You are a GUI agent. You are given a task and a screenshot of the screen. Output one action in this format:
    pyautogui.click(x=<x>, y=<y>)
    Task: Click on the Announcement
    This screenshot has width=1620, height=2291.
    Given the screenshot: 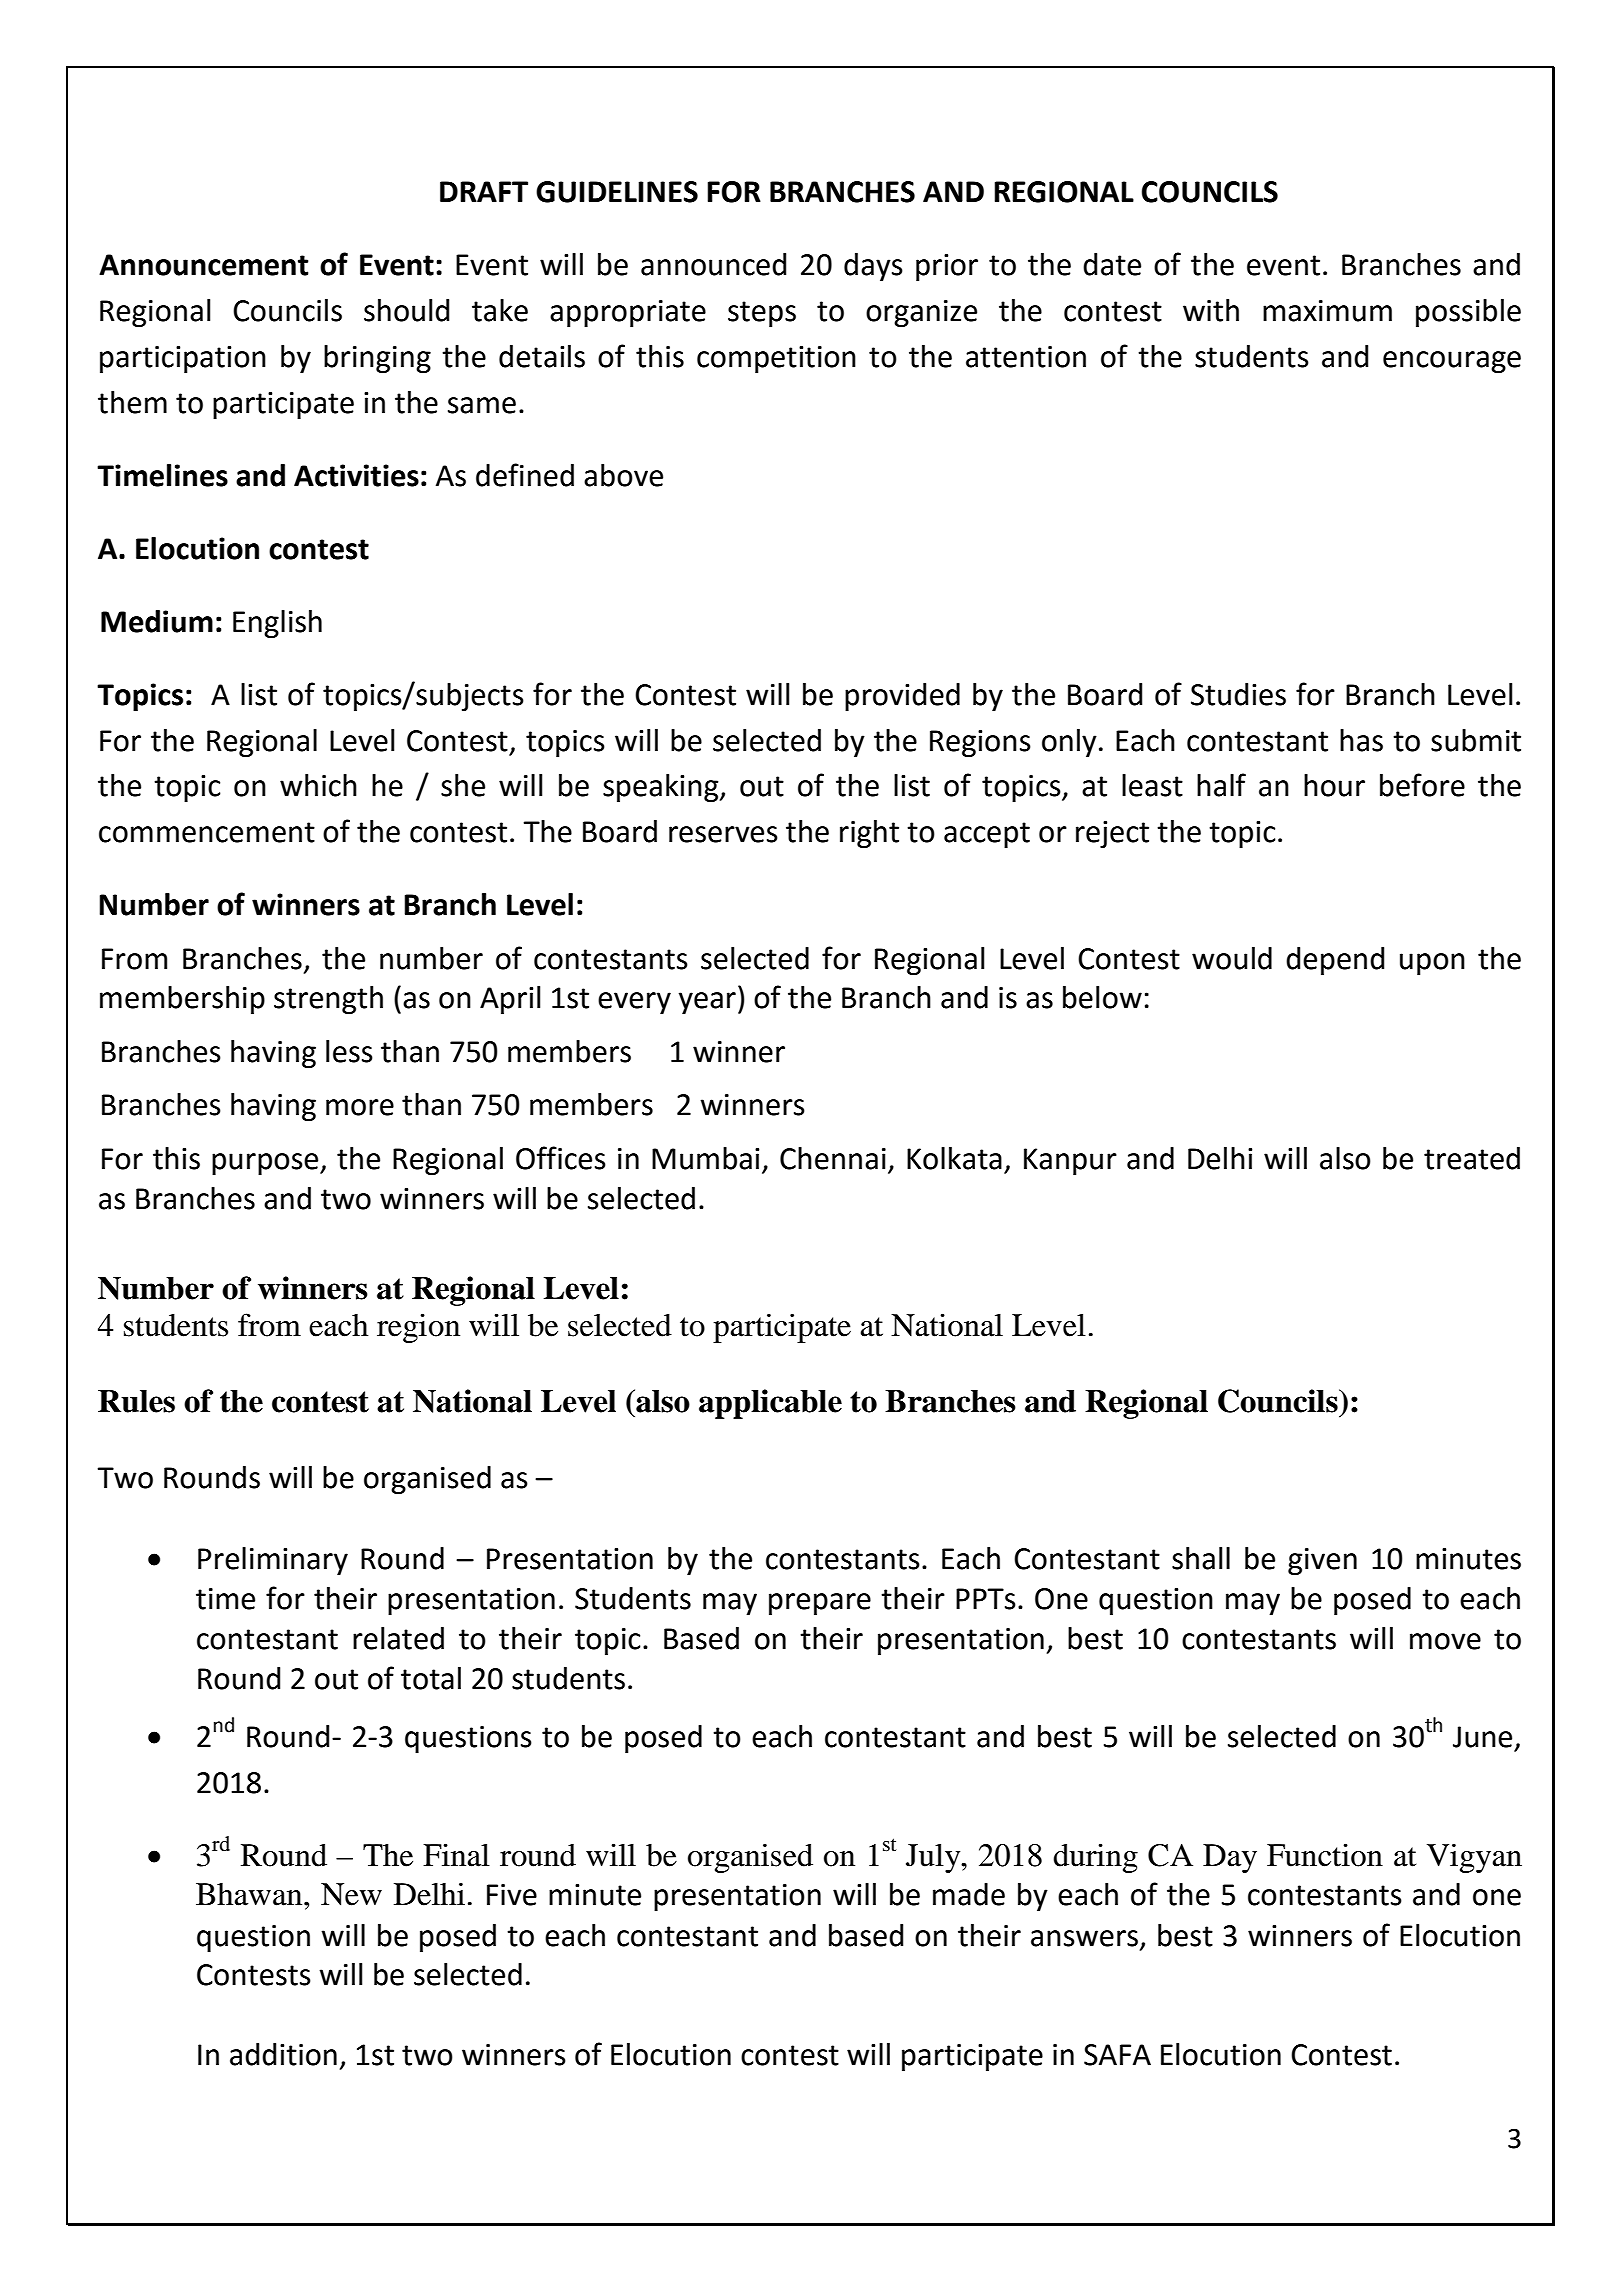 What is the action you would take?
    pyautogui.click(x=204, y=265)
